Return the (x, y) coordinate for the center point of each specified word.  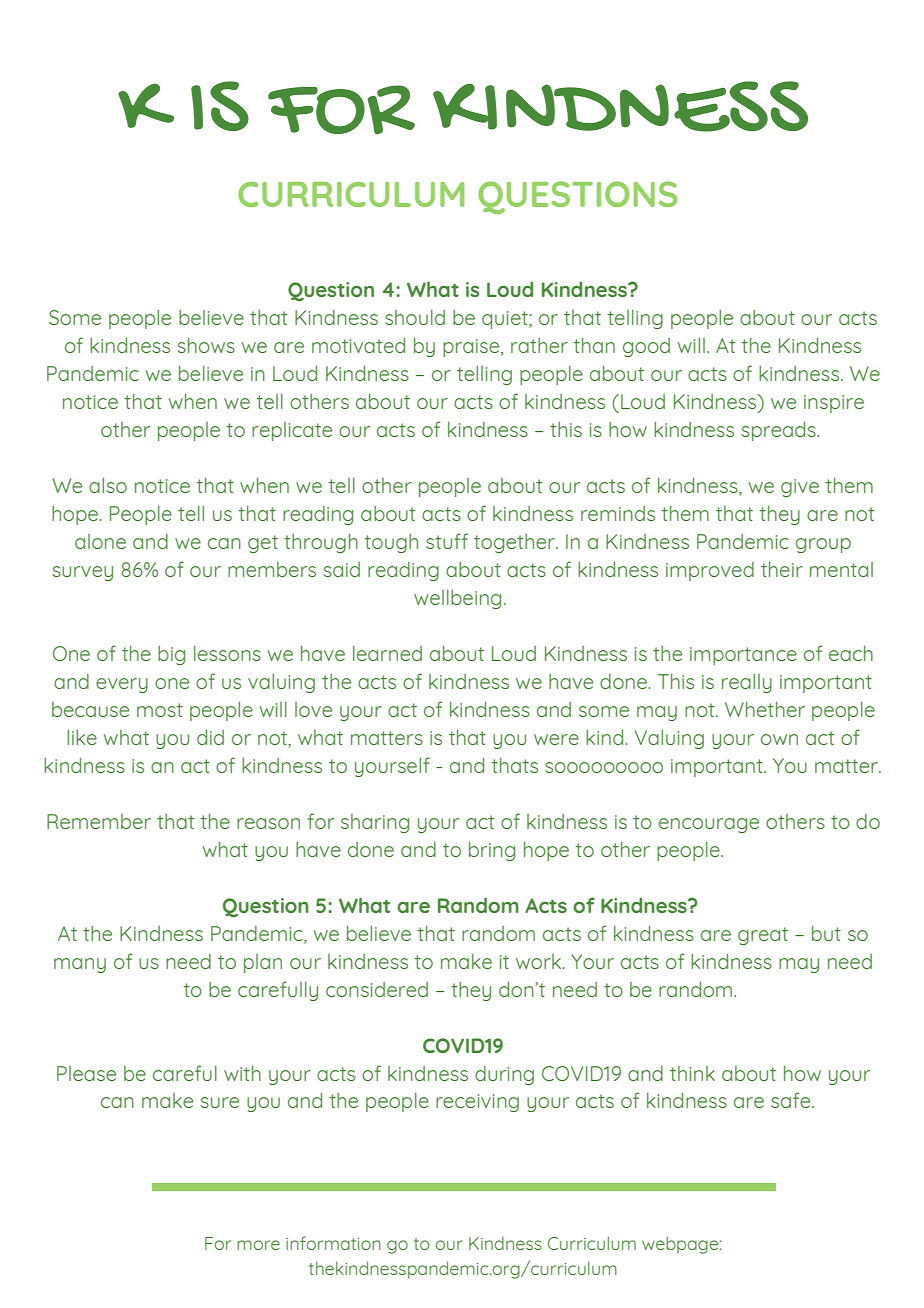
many (80, 965)
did (210, 737)
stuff (447, 541)
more (258, 1245)
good (646, 347)
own (779, 739)
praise (472, 348)
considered (377, 989)
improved (710, 571)
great (763, 936)
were (556, 739)
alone (100, 541)
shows (206, 345)
